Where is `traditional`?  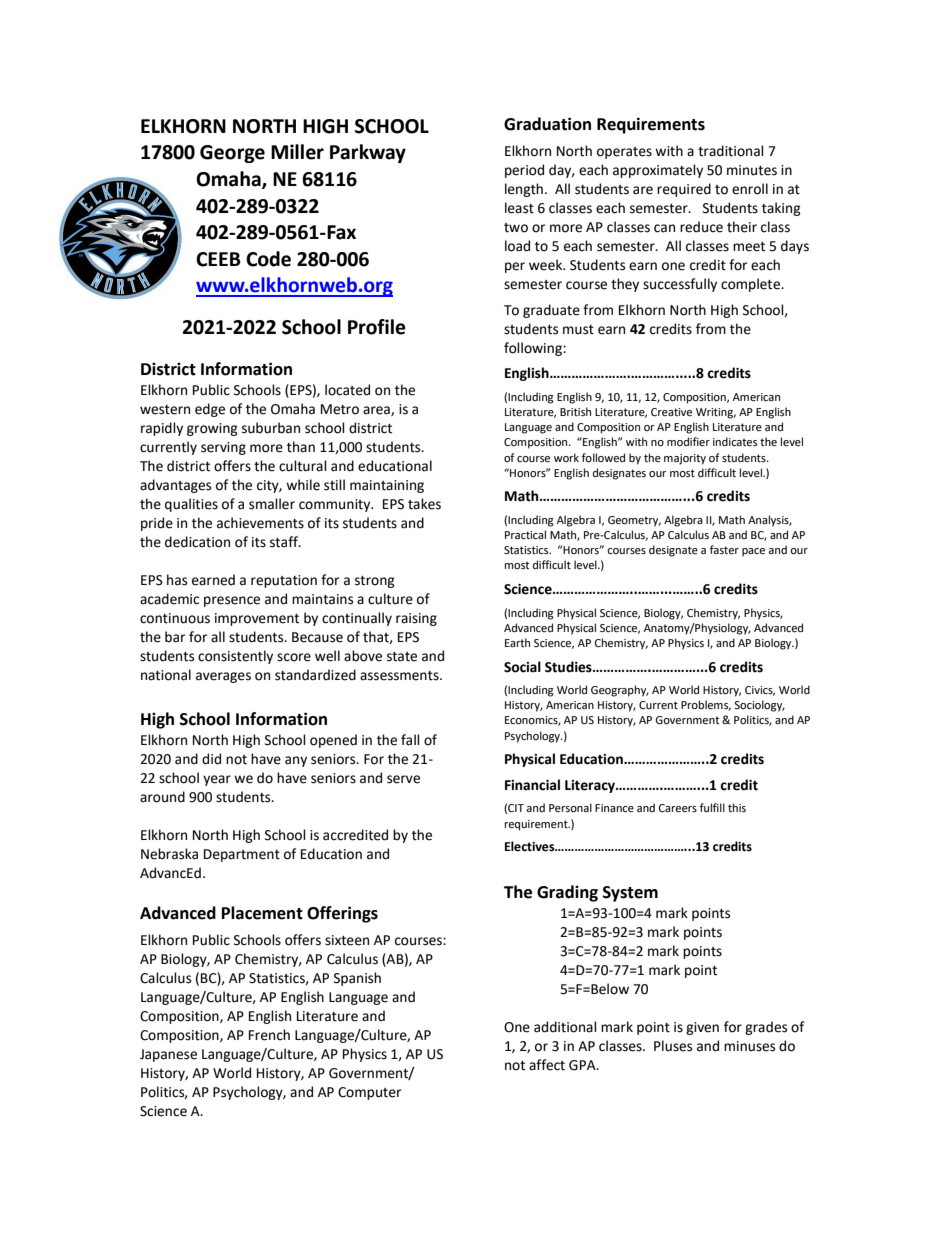 traditional is located at coordinates (731, 151).
